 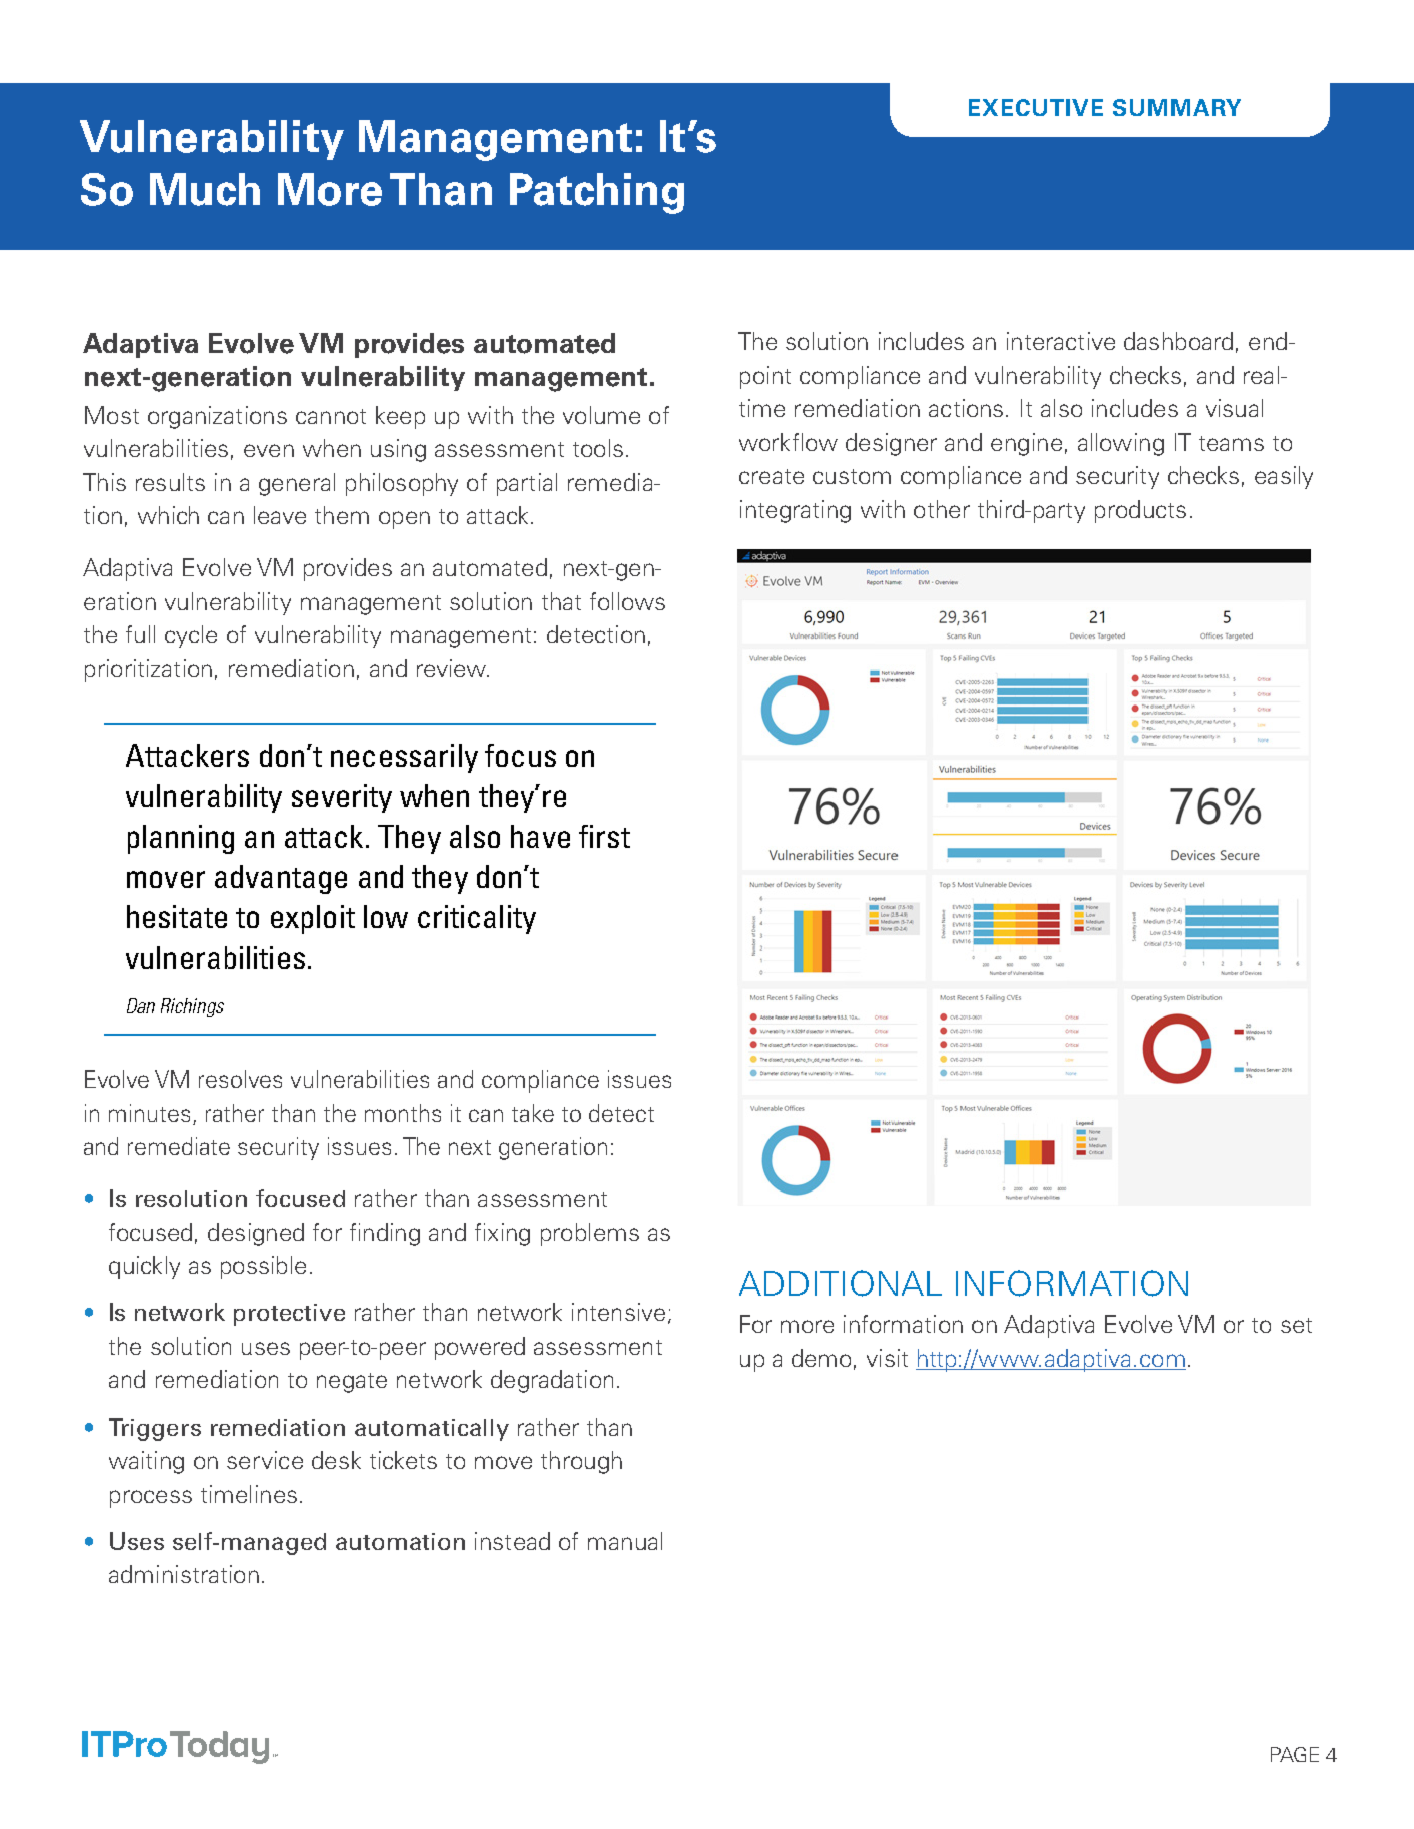 I want to click on products, so click(x=1140, y=511).
